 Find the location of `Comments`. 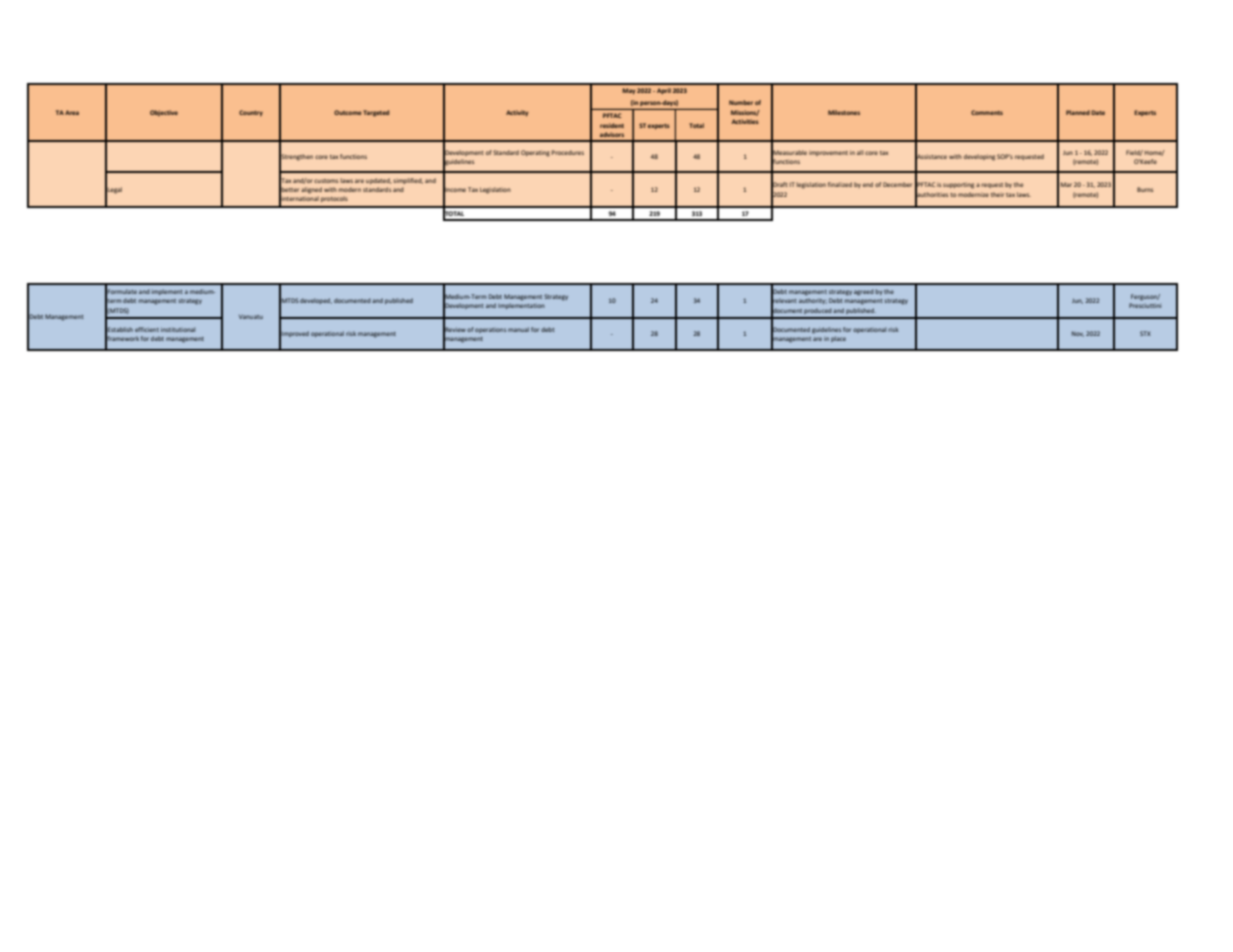

Comments is located at coordinates (987, 112).
